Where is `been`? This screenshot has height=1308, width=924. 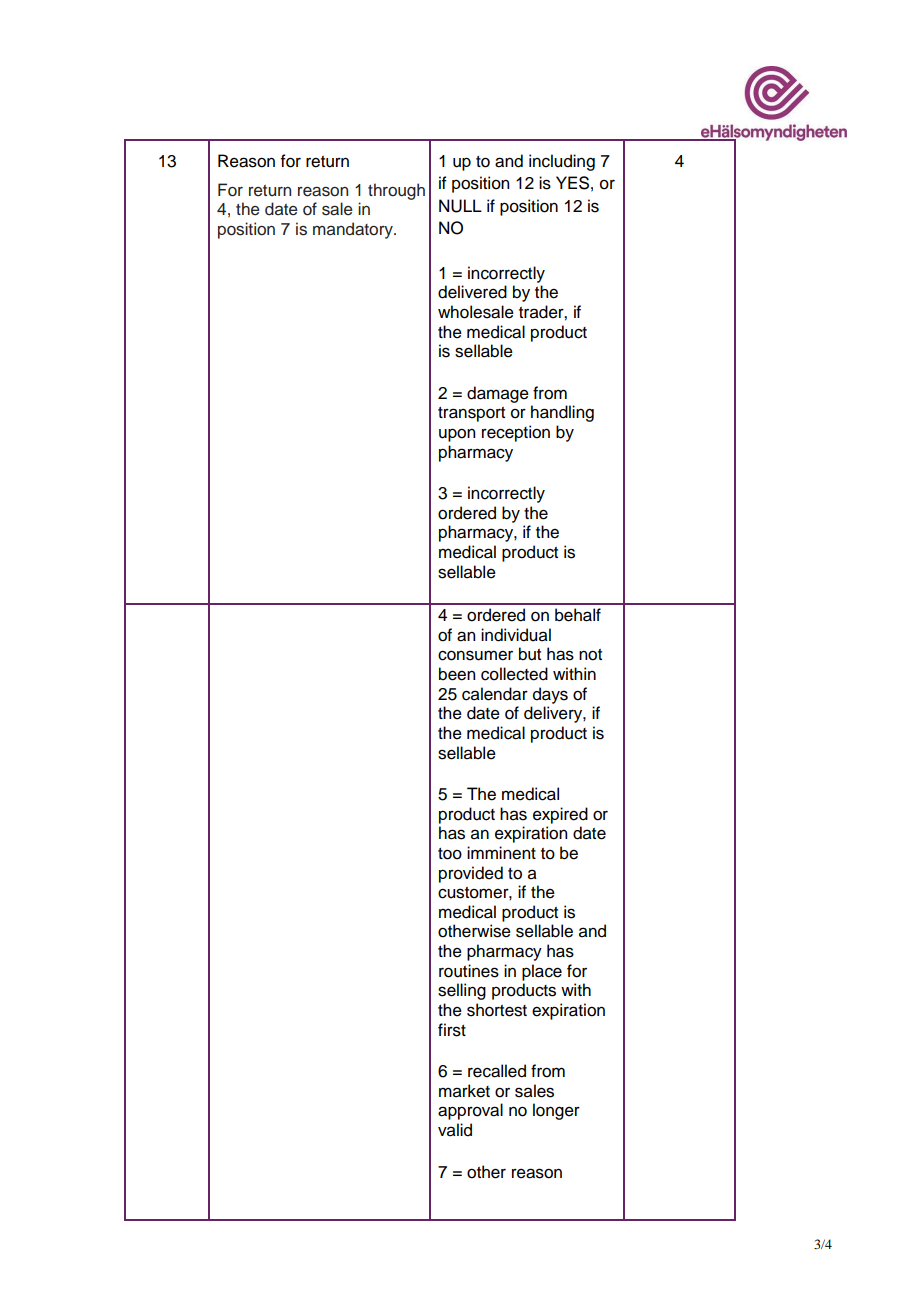
been is located at coordinates (457, 674).
